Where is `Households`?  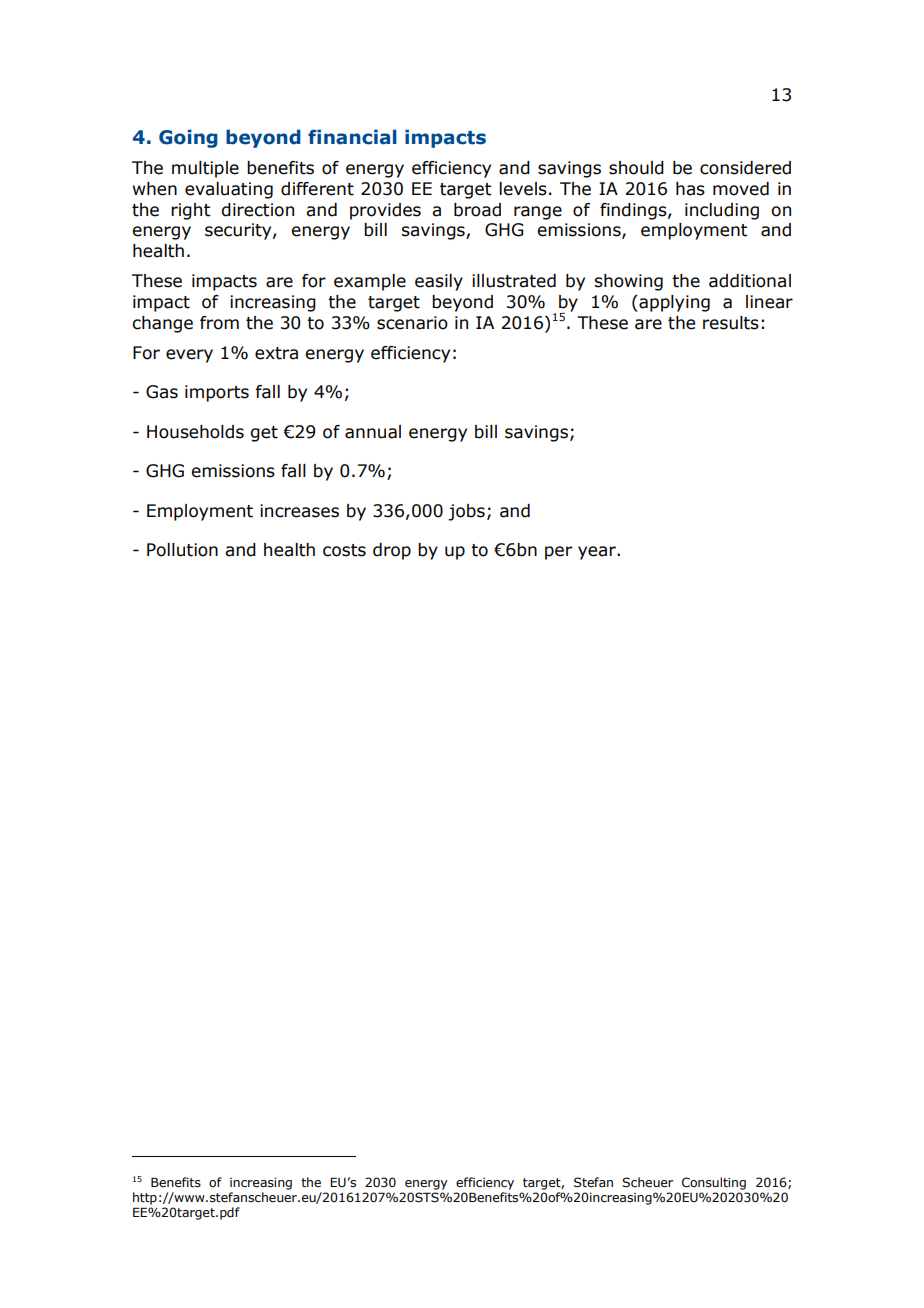 Households is located at coordinates (195, 432).
